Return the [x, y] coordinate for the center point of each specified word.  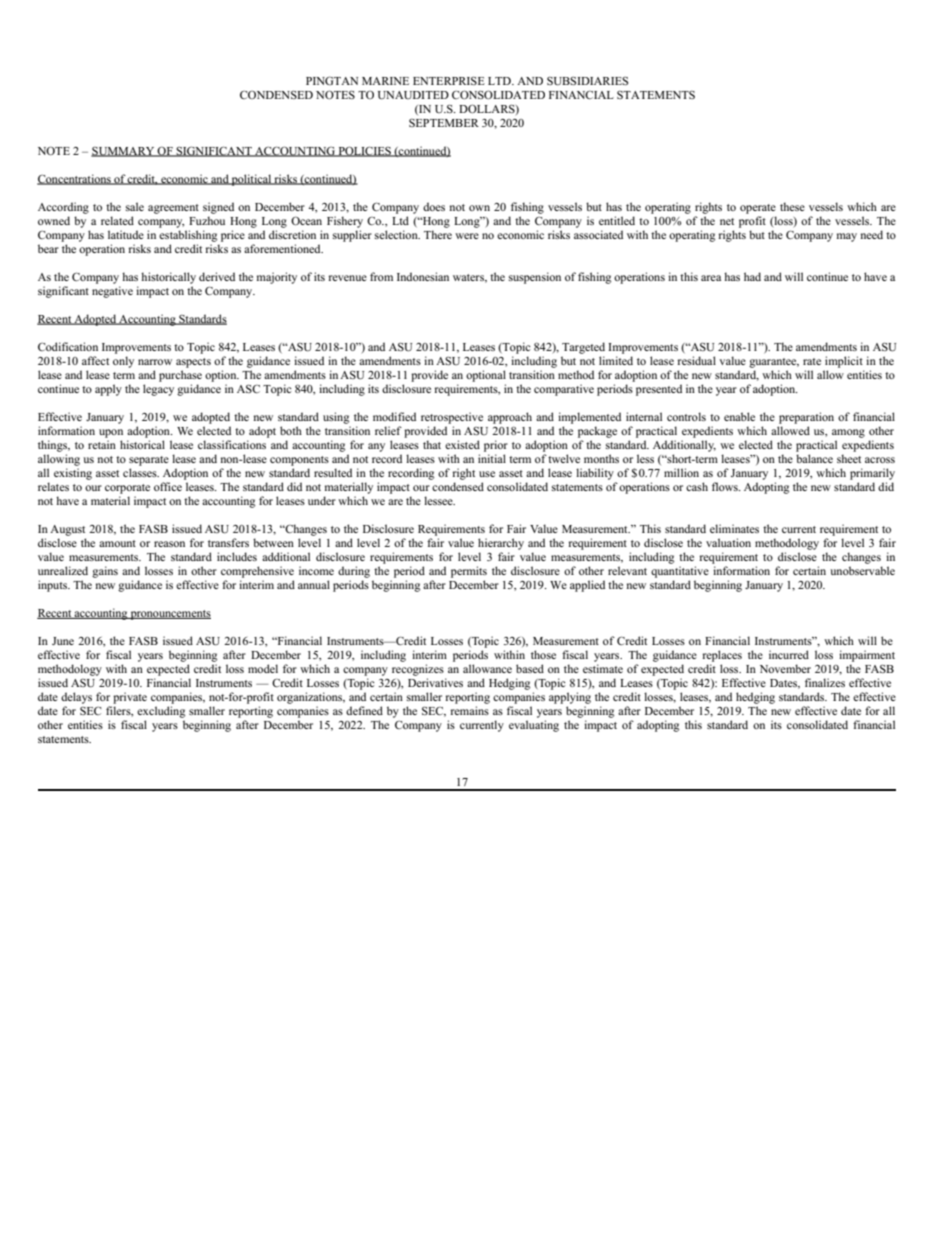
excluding [161, 712]
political [251, 180]
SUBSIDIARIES [587, 81]
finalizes [825, 682]
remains [470, 710]
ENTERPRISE [449, 80]
